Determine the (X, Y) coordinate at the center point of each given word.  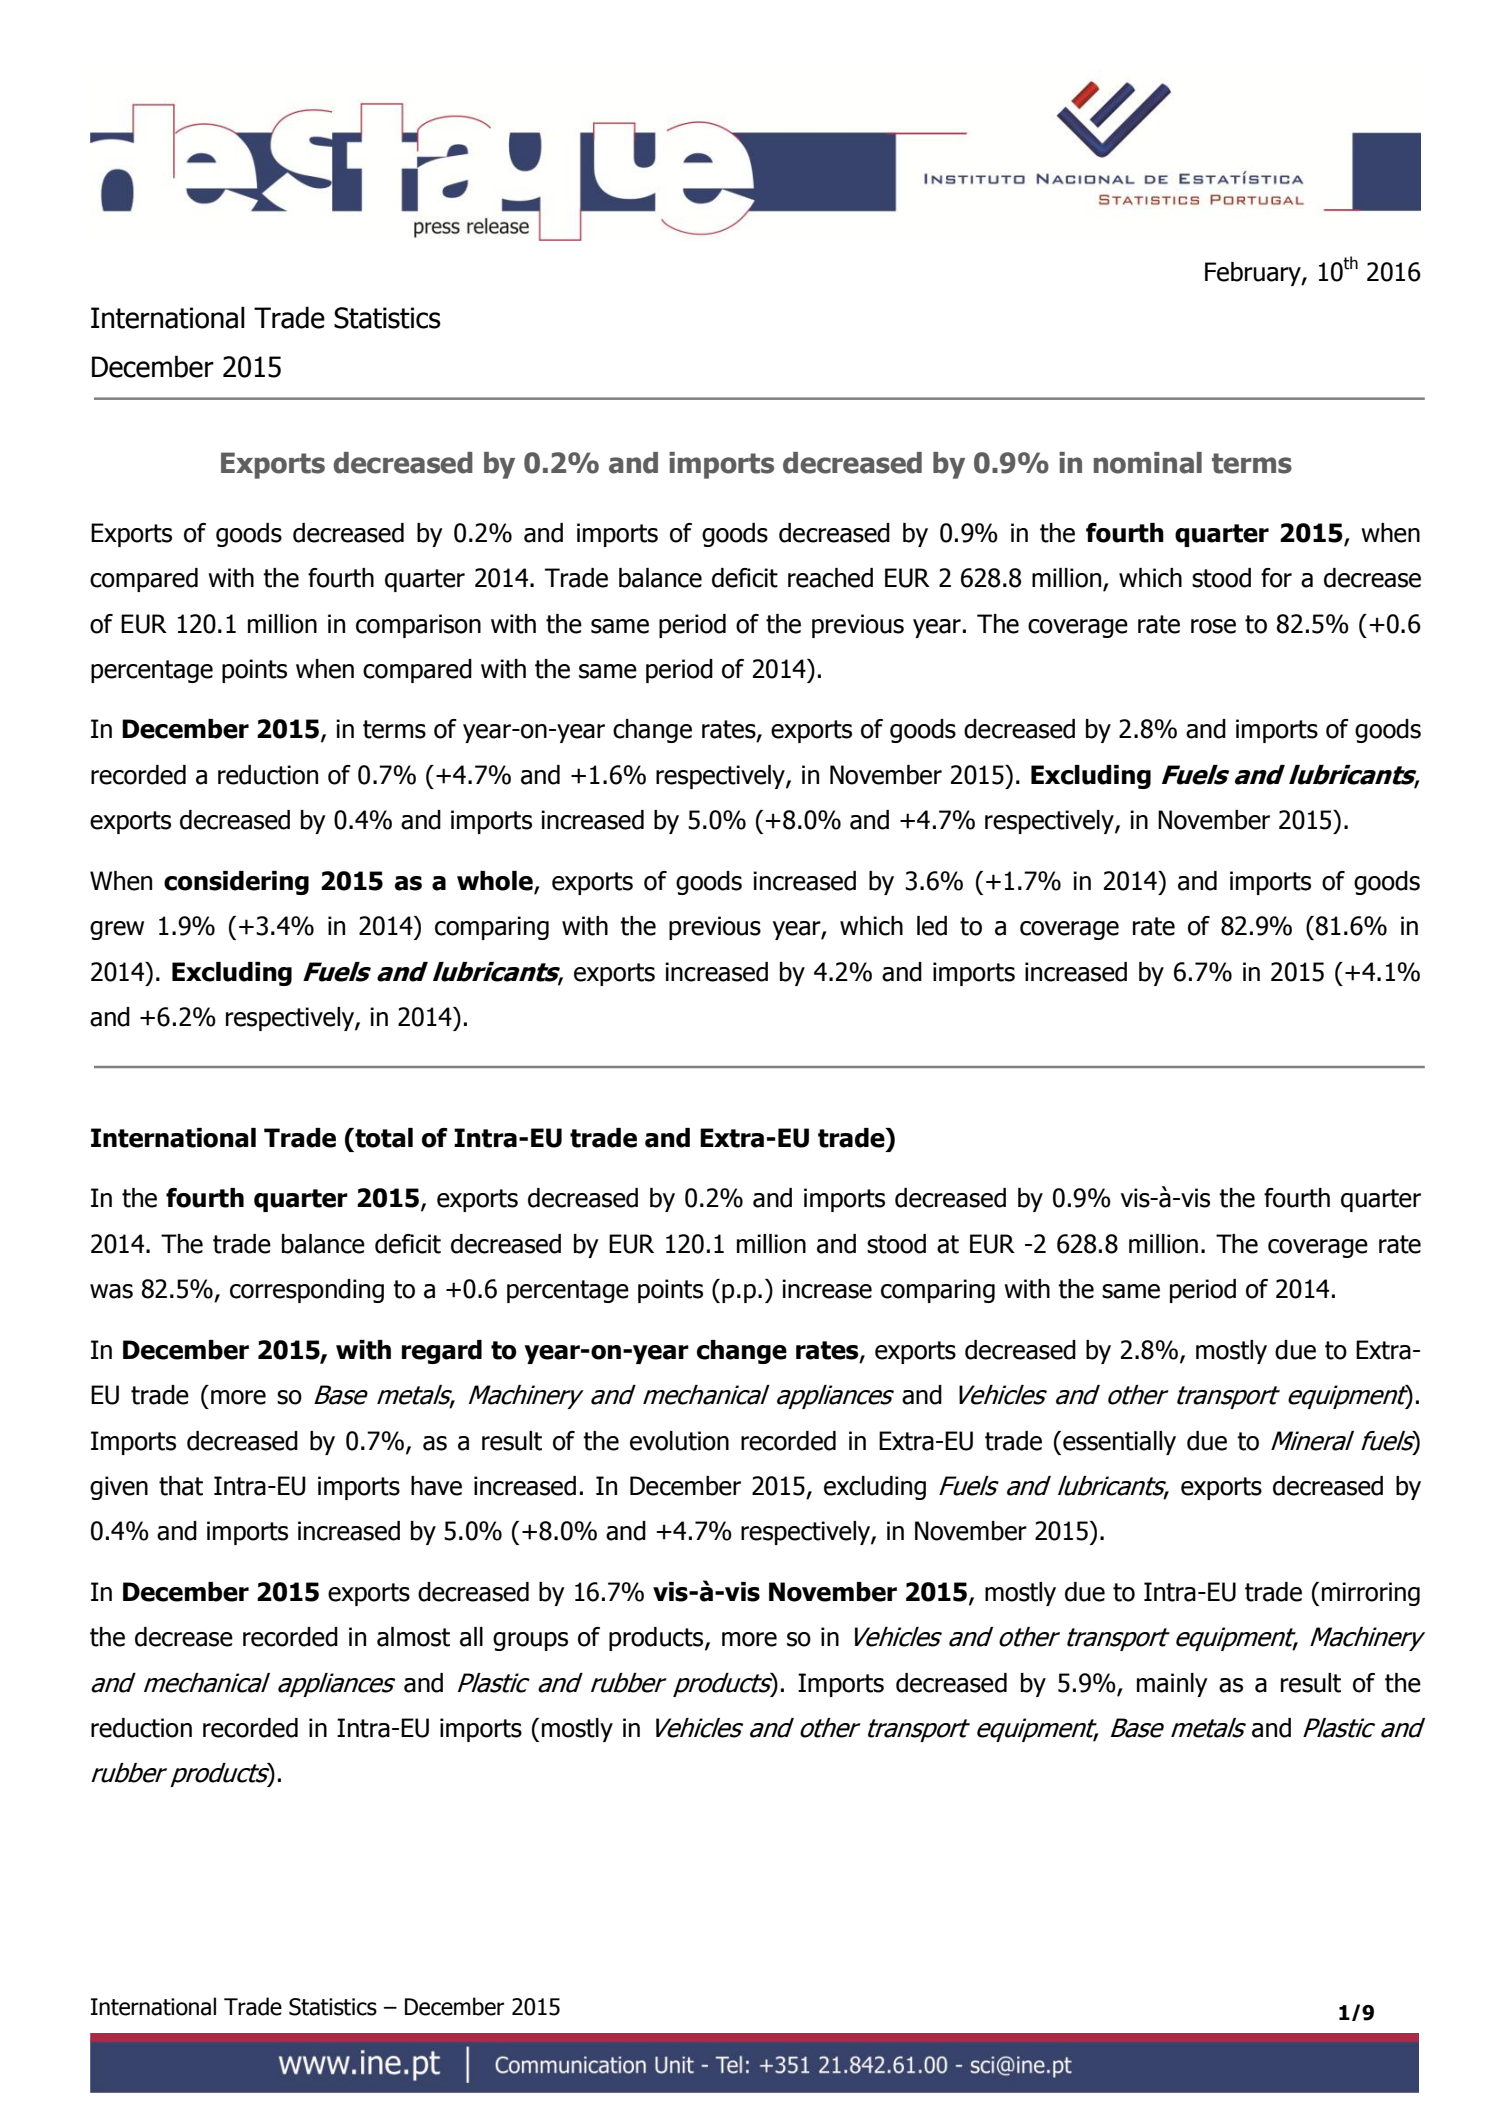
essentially (1119, 1443)
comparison (418, 626)
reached (830, 578)
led (932, 926)
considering (236, 883)
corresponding (307, 1291)
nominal (1148, 463)
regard (442, 1352)
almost (413, 1637)
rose (1213, 626)
